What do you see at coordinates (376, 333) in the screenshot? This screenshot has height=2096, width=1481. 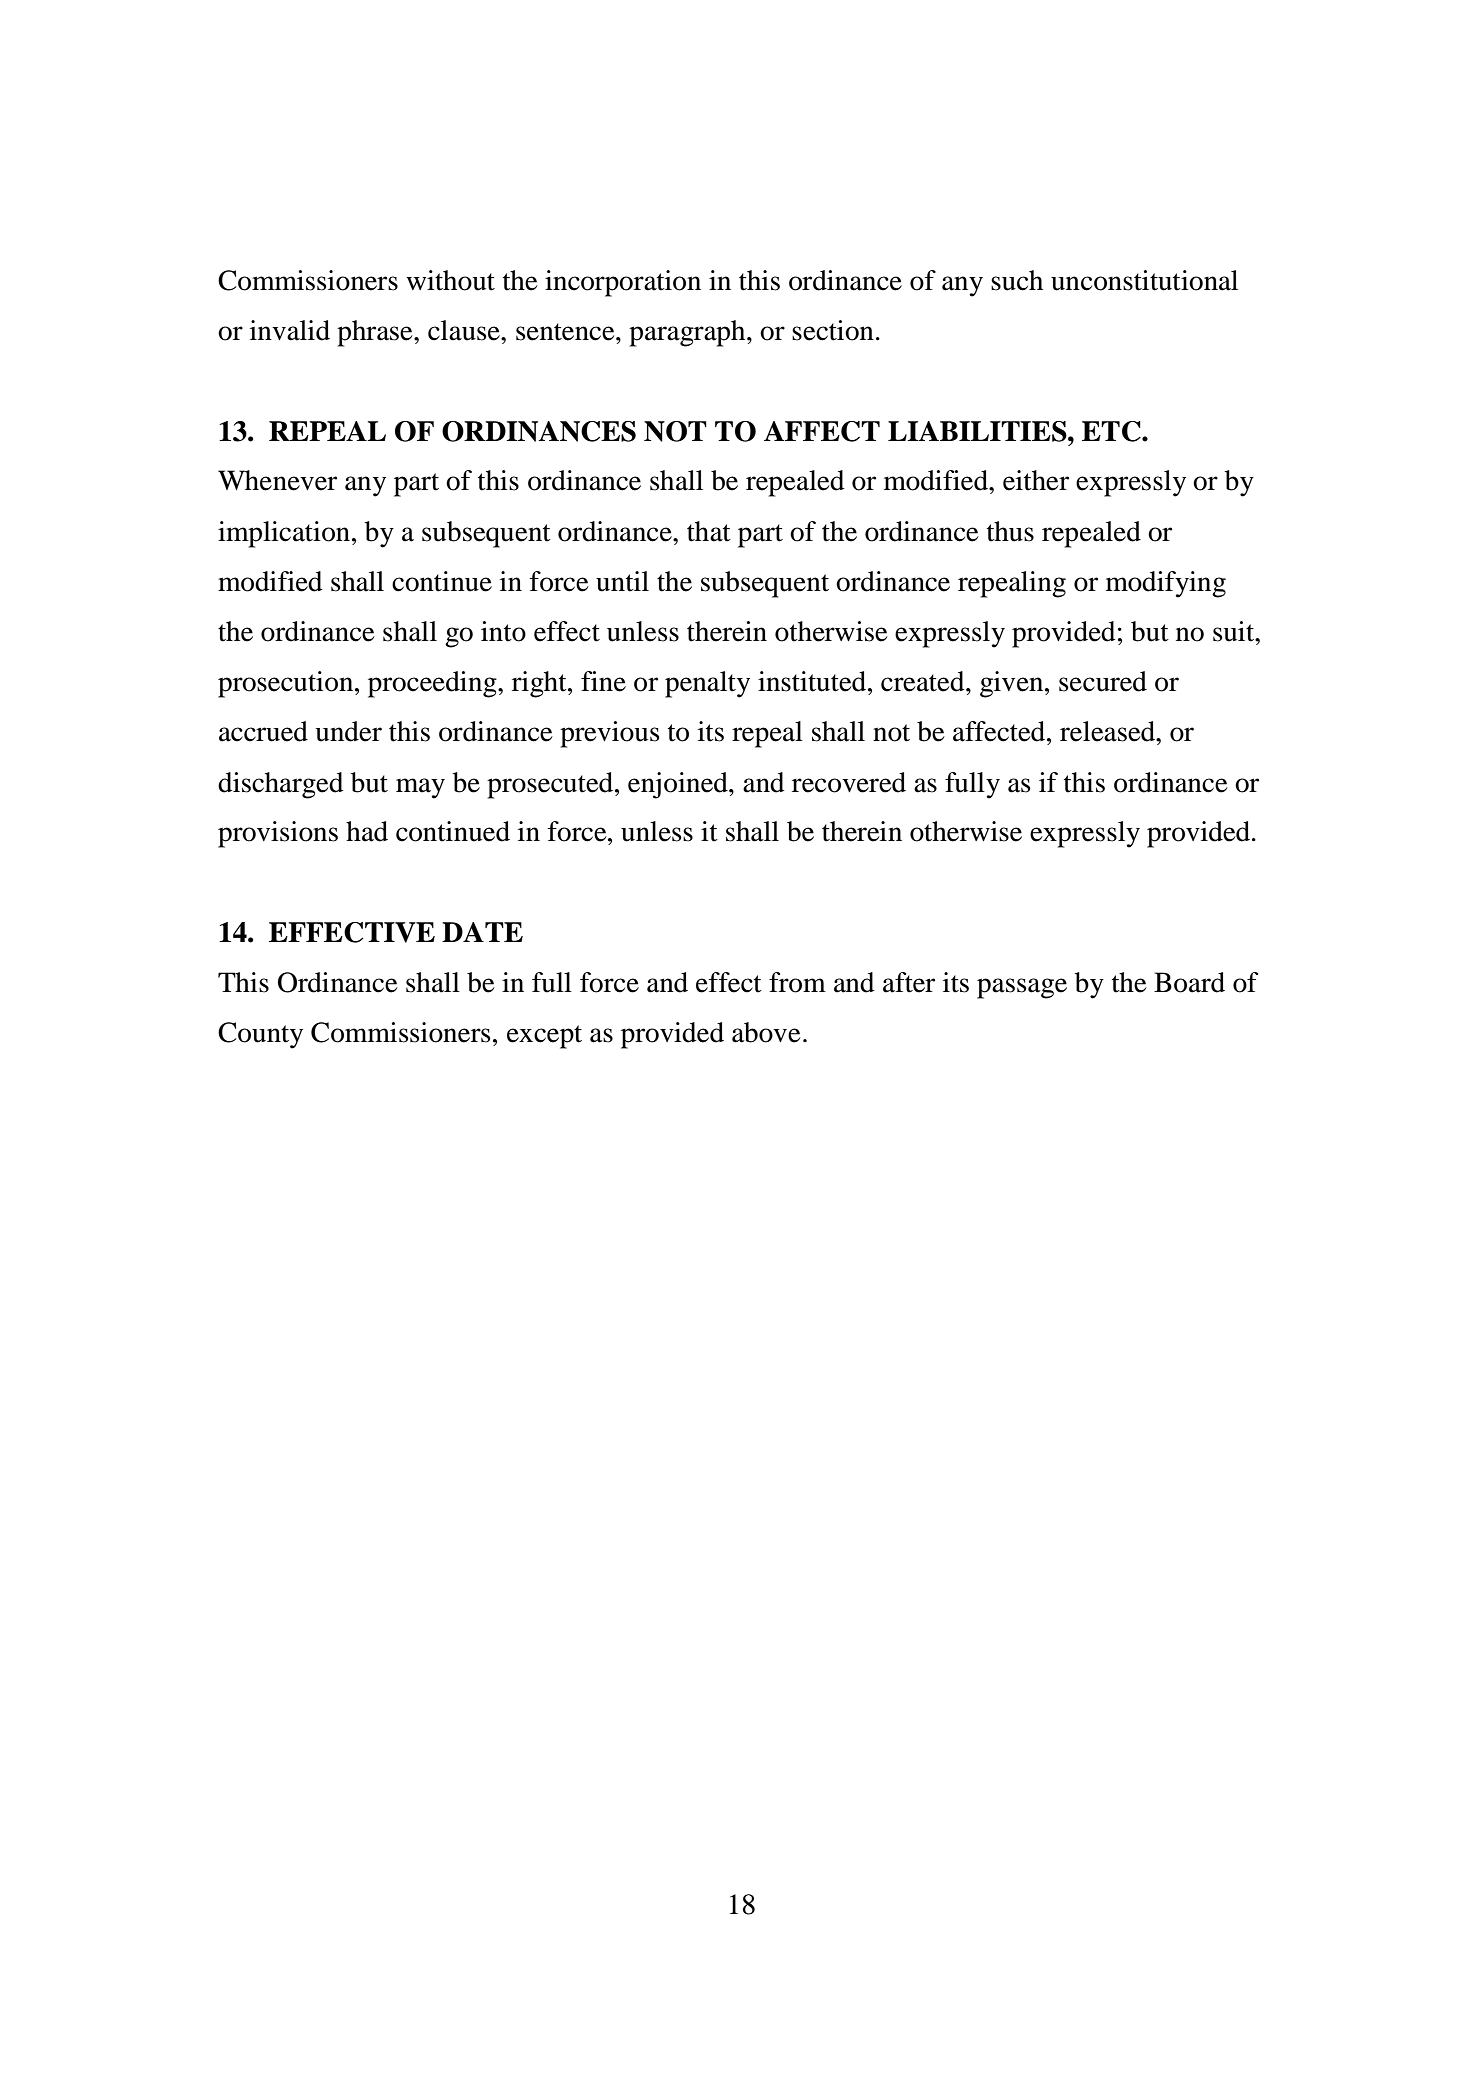 I see `phrase` at bounding box center [376, 333].
